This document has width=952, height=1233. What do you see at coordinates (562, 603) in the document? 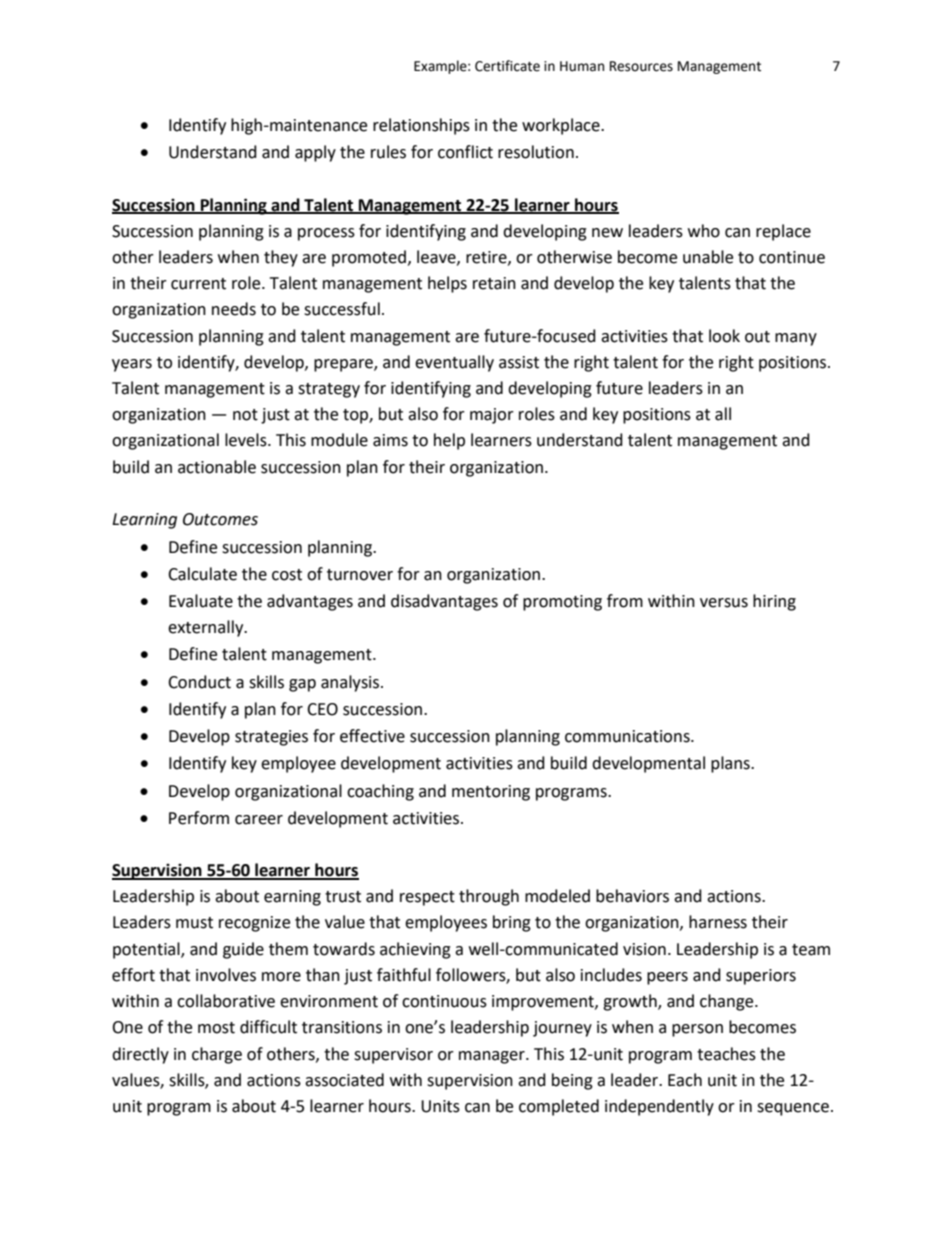
I see `promoting` at bounding box center [562, 603].
